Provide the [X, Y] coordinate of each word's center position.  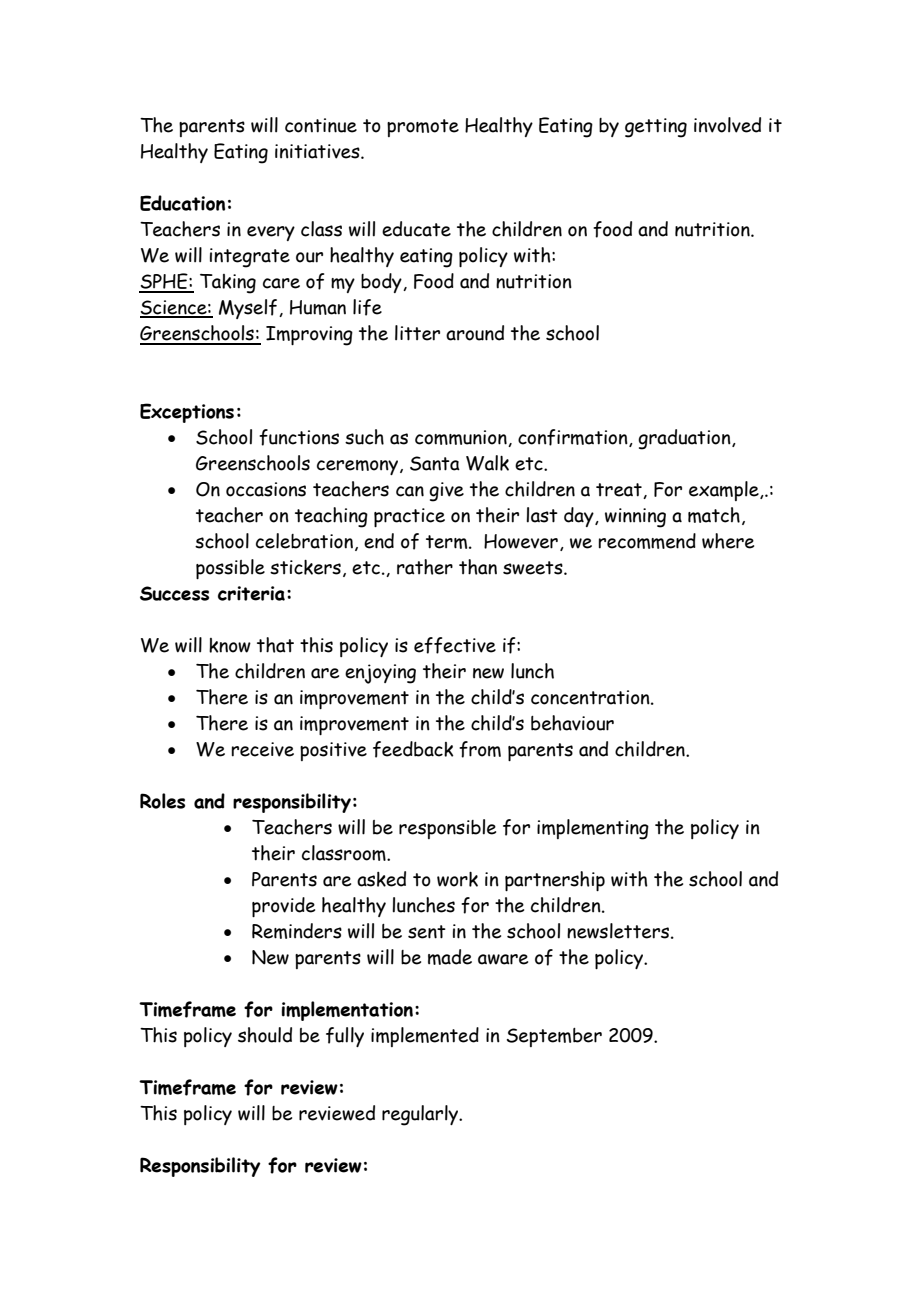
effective [455, 645]
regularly [421, 1115]
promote [423, 128]
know [230, 645]
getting [656, 128]
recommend [647, 541]
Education [182, 203]
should [265, 1035]
